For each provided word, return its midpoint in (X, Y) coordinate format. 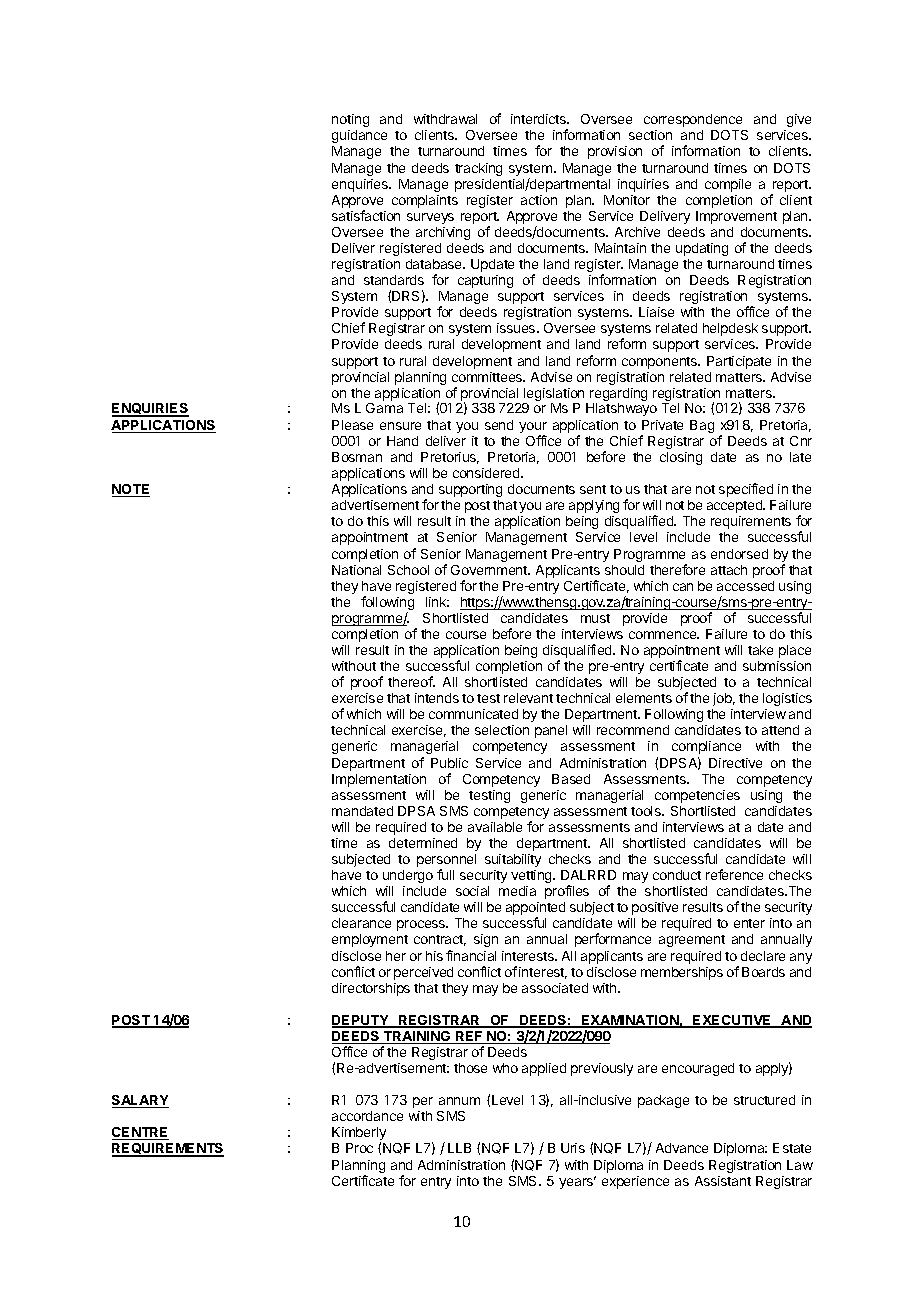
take (760, 650)
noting (350, 120)
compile (728, 185)
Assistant (723, 1181)
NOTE (131, 490)
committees (488, 377)
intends (437, 698)
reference (734, 874)
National (356, 570)
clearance (361, 923)
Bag (702, 426)
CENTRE (140, 1133)
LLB (459, 1148)
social (472, 891)
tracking (478, 169)
